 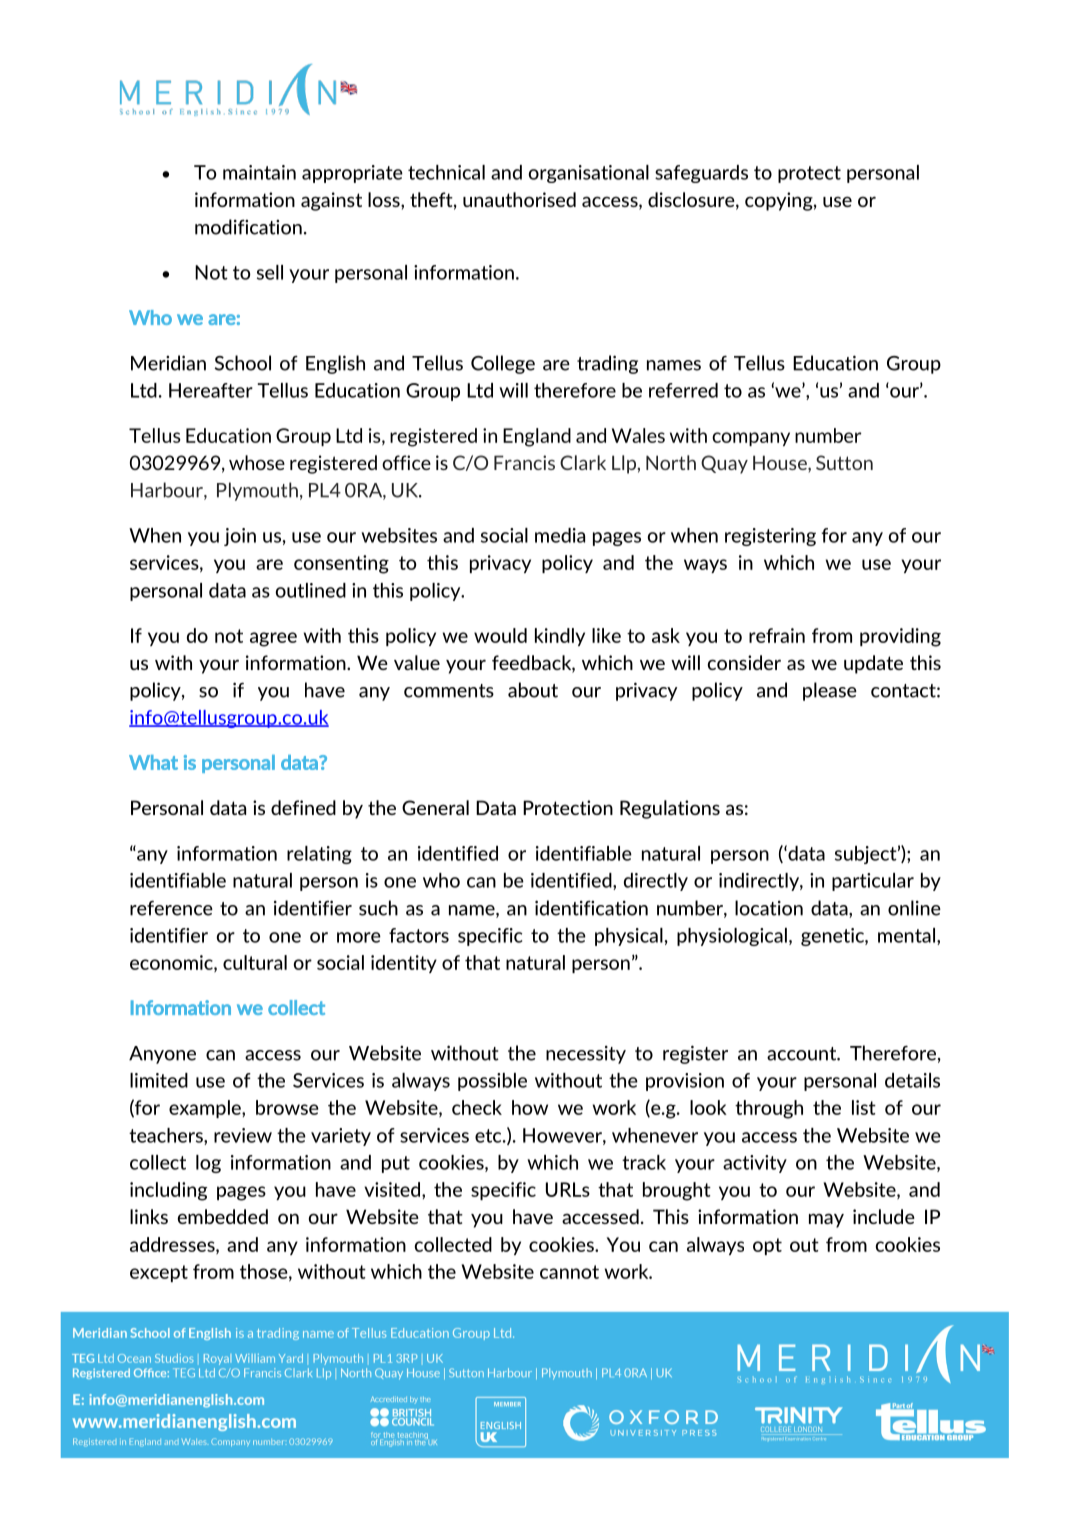 What do you see at coordinates (826, 1220) in the screenshot?
I see `may` at bounding box center [826, 1220].
